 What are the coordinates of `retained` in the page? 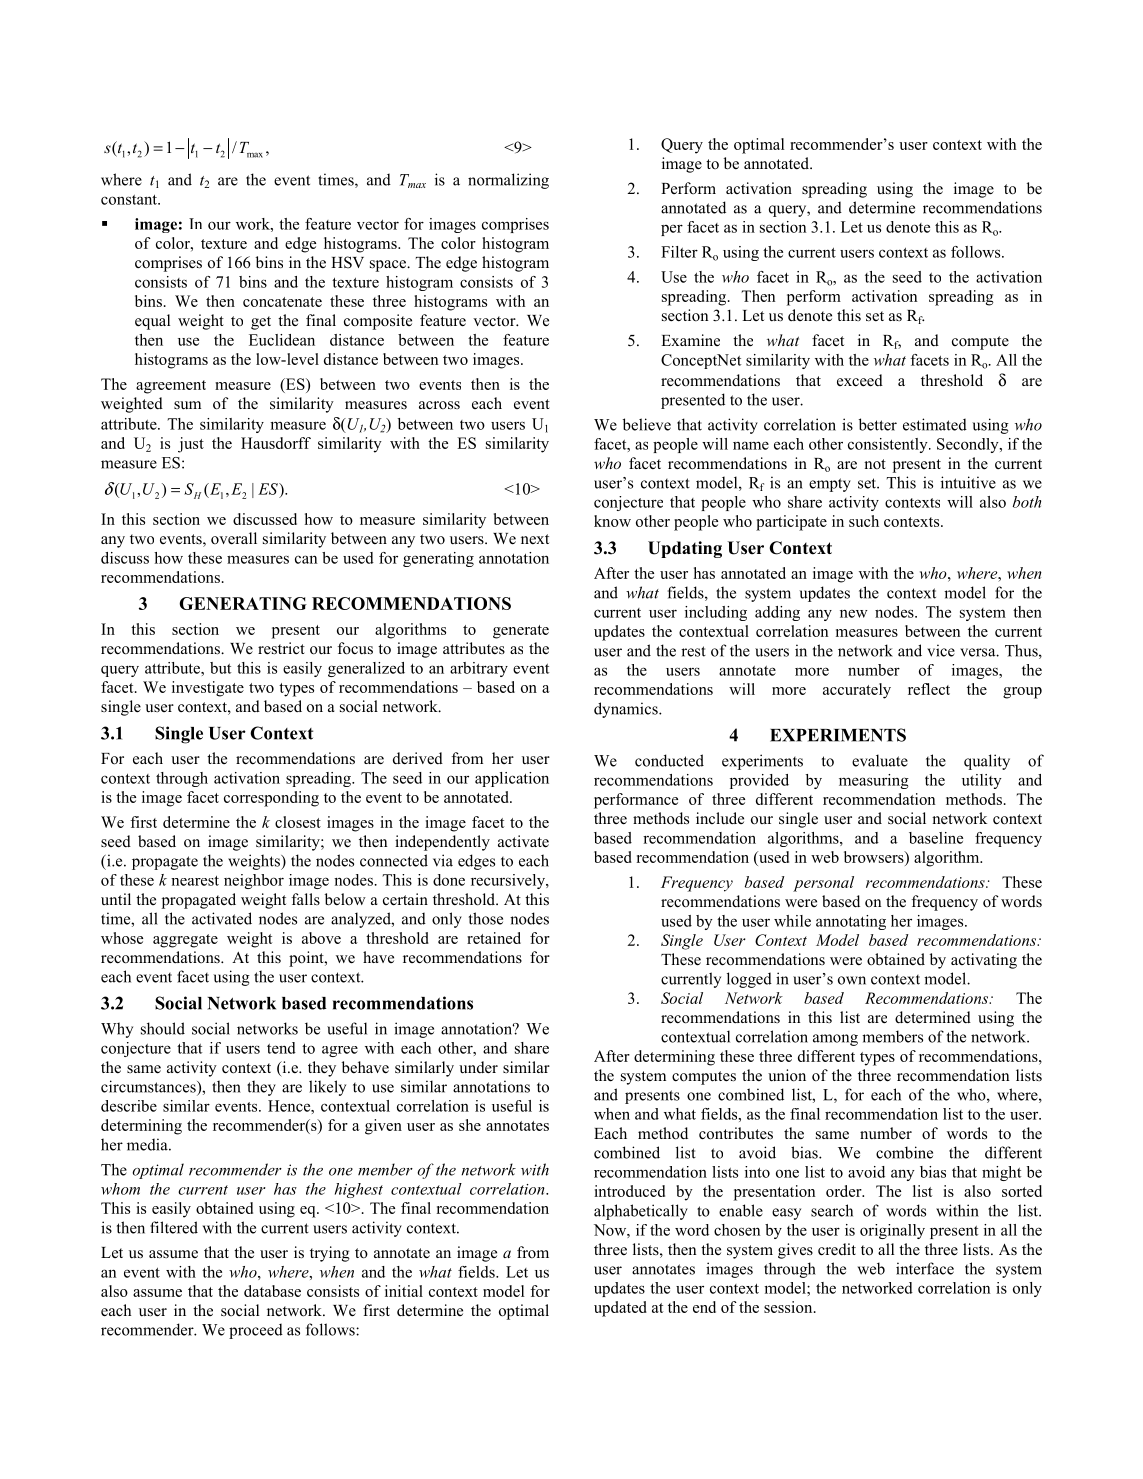 It's located at (494, 938).
